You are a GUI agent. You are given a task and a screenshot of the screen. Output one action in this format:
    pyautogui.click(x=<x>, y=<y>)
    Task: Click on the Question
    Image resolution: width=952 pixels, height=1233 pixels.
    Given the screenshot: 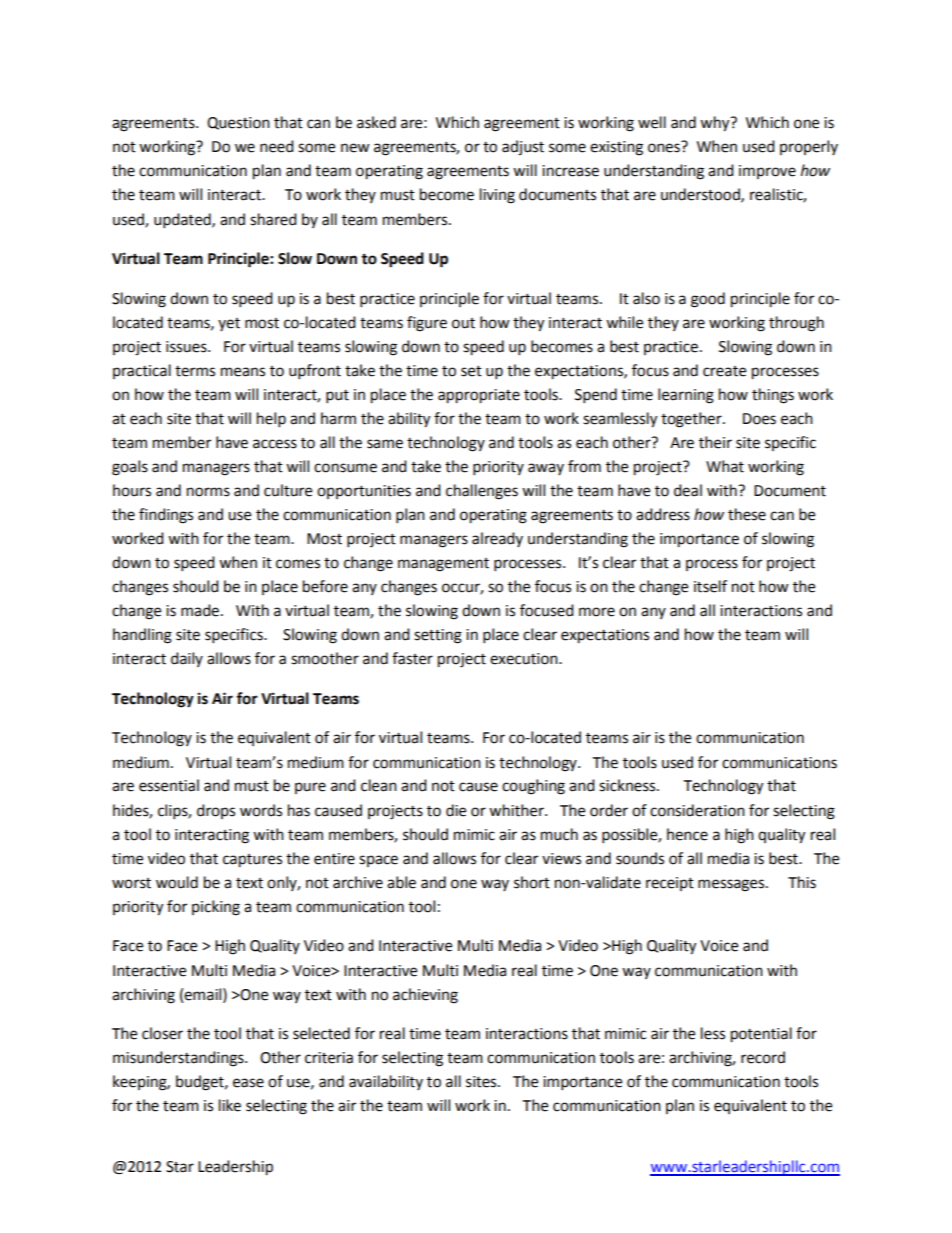 What is the action you would take?
    pyautogui.click(x=238, y=123)
